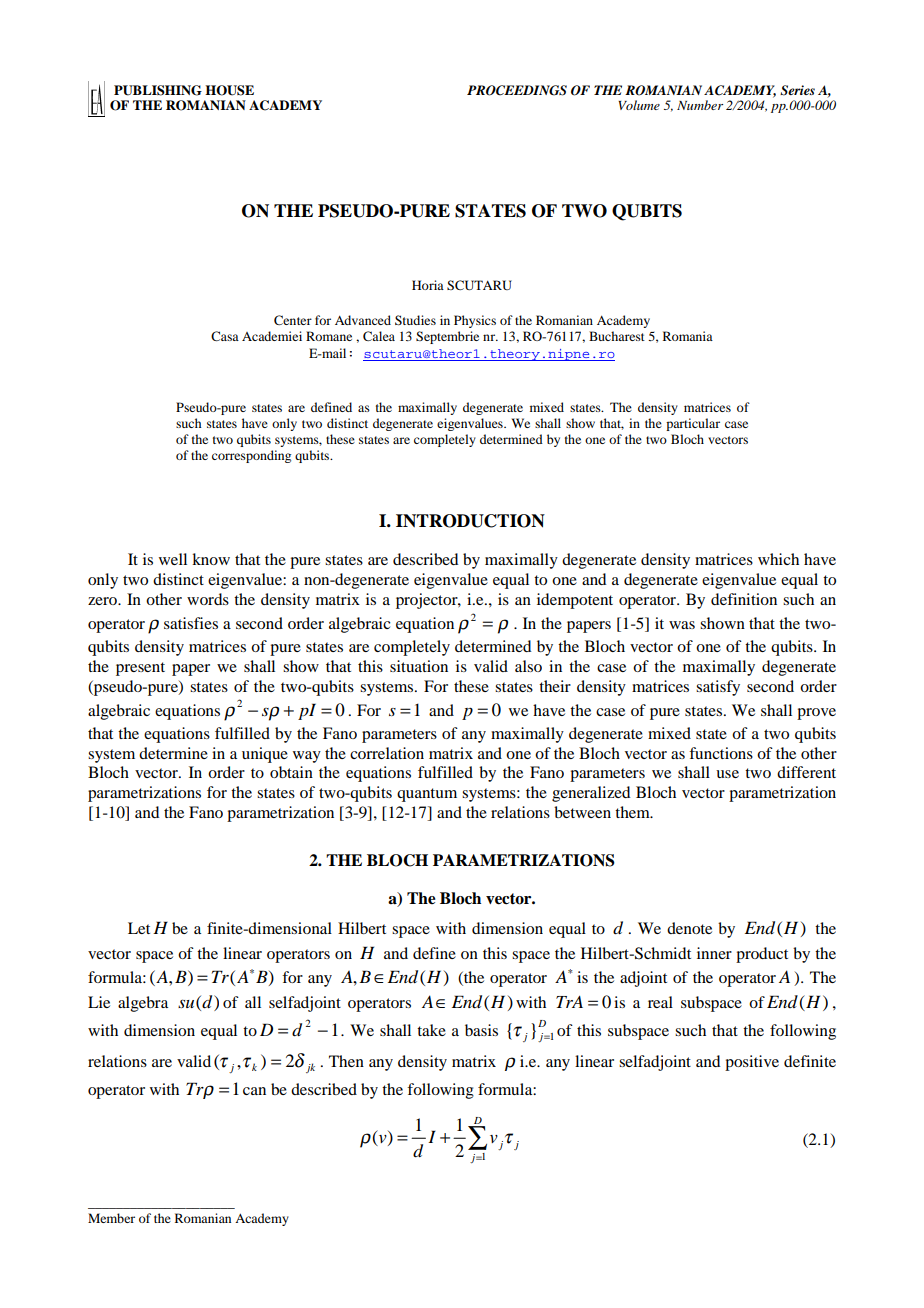 This document has height=1308, width=924. What do you see at coordinates (517, 90) in the document?
I see `PROCEEDINGS` at bounding box center [517, 90].
